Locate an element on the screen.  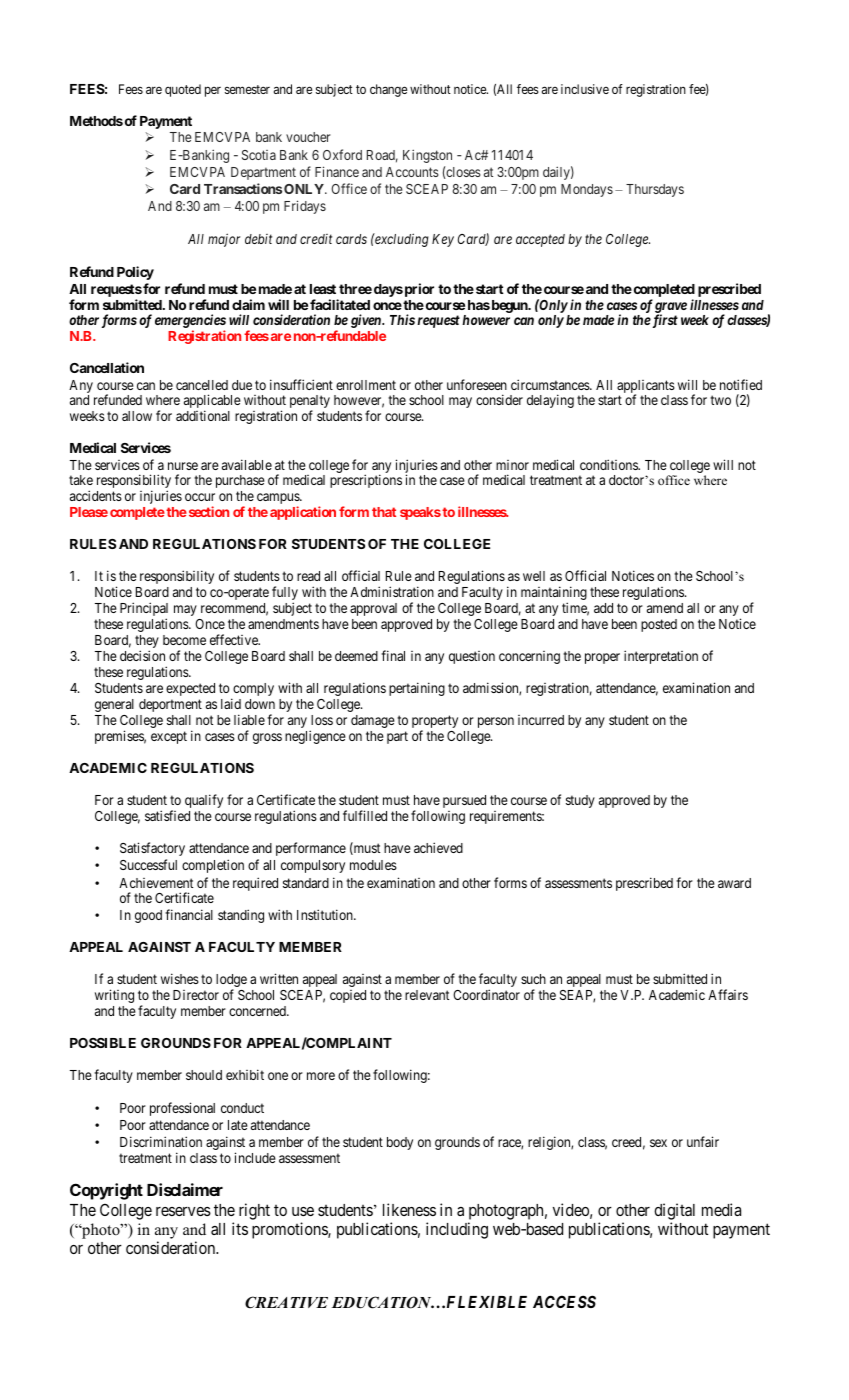
Kingston is located at coordinates (427, 156).
